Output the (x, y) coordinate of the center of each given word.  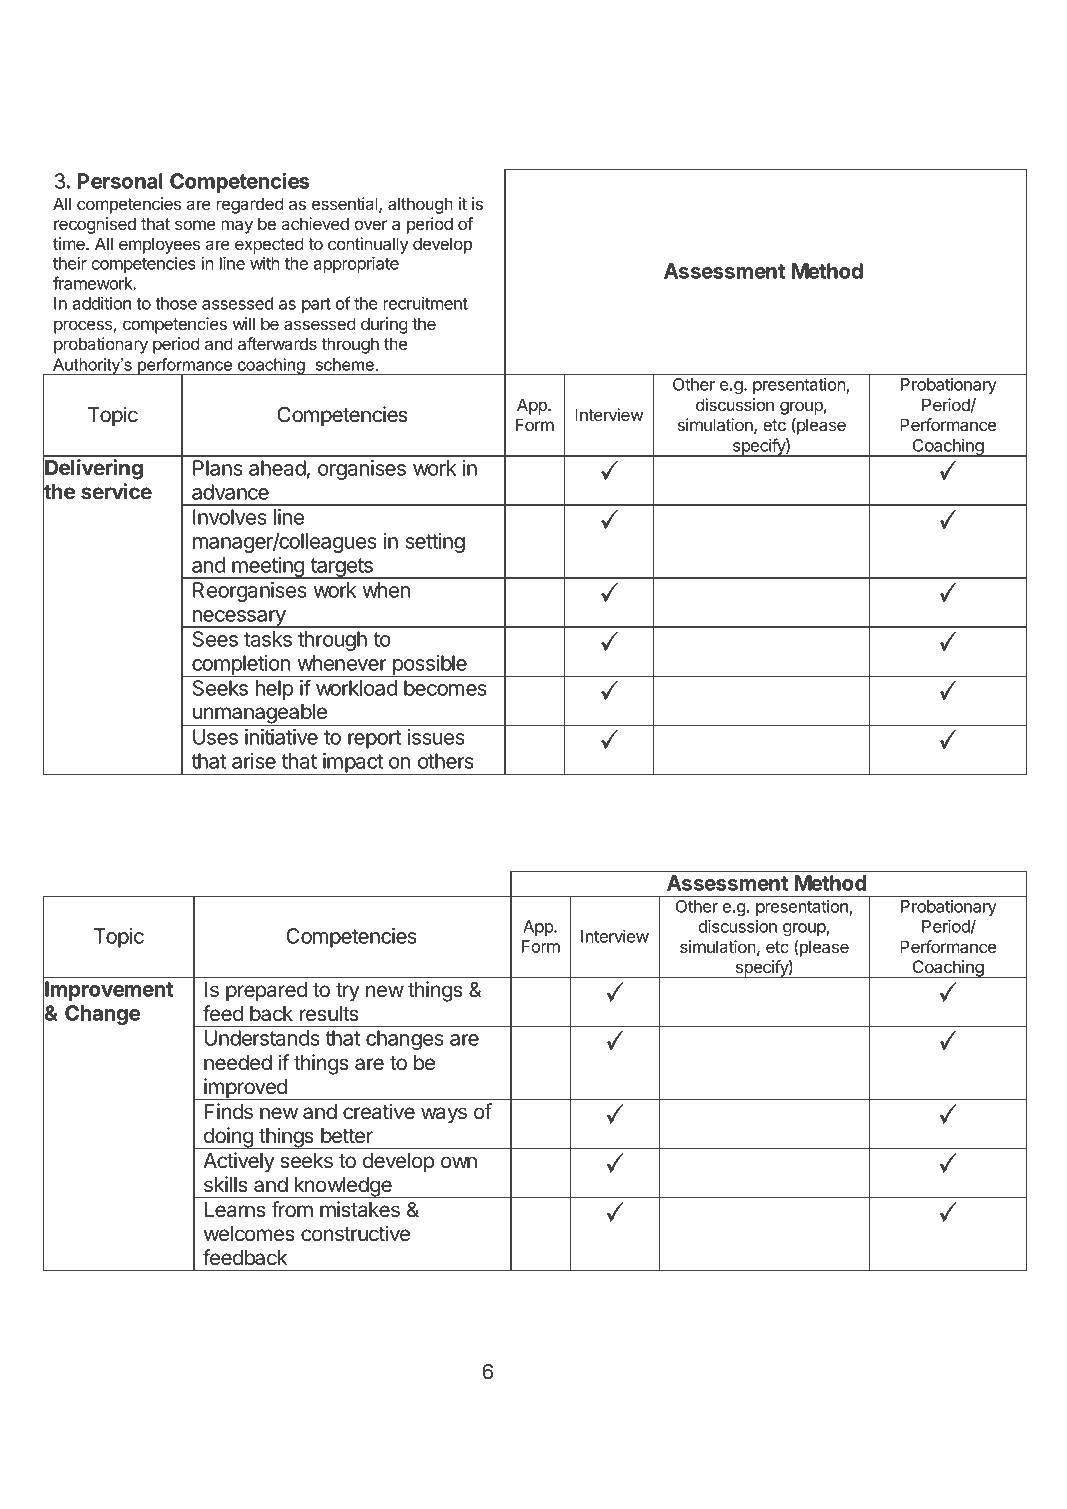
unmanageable (260, 715)
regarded (250, 205)
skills (226, 1184)
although (420, 205)
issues (436, 737)
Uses (215, 737)
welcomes (249, 1234)
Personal (120, 181)
